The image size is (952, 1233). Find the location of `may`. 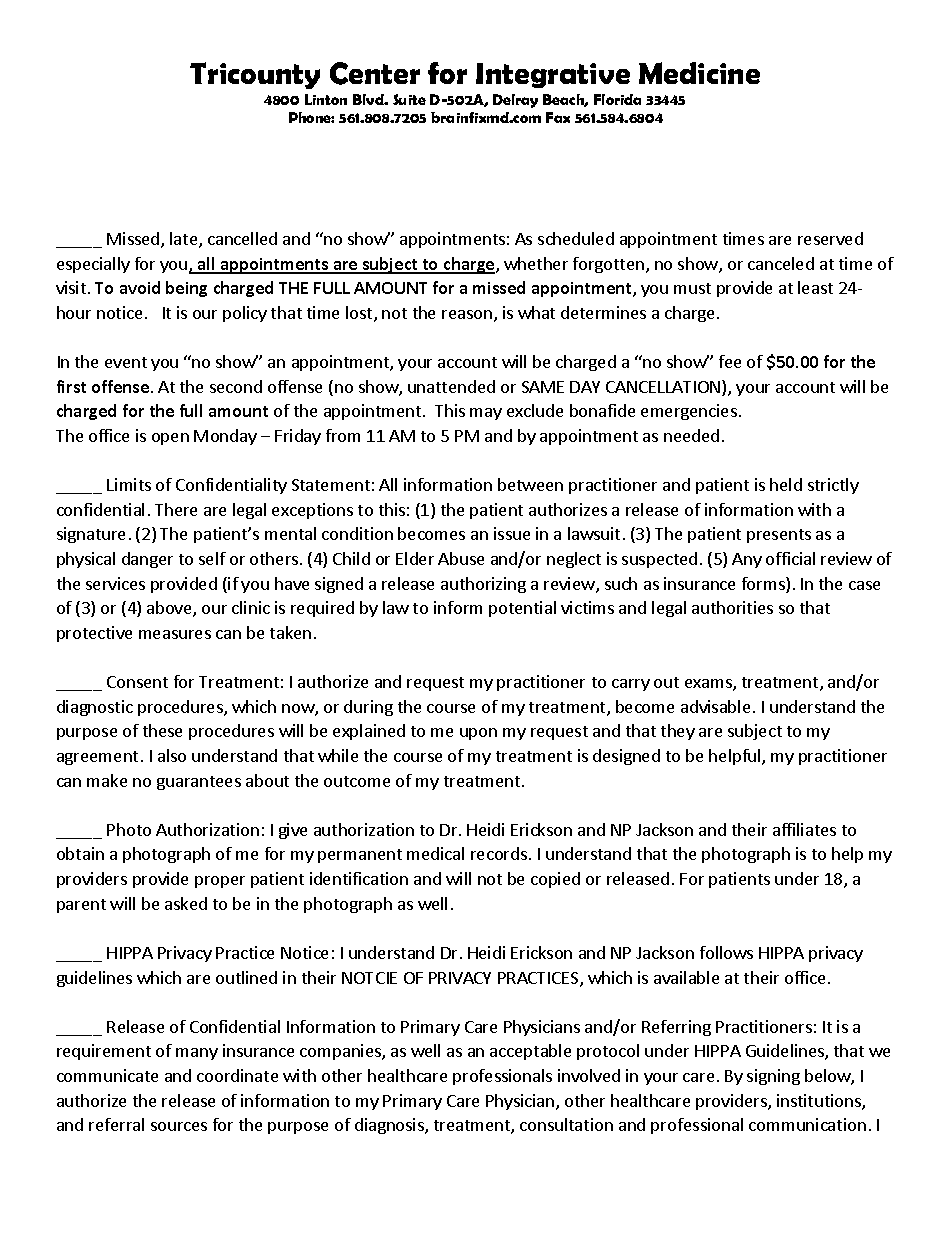

may is located at coordinates (486, 414).
